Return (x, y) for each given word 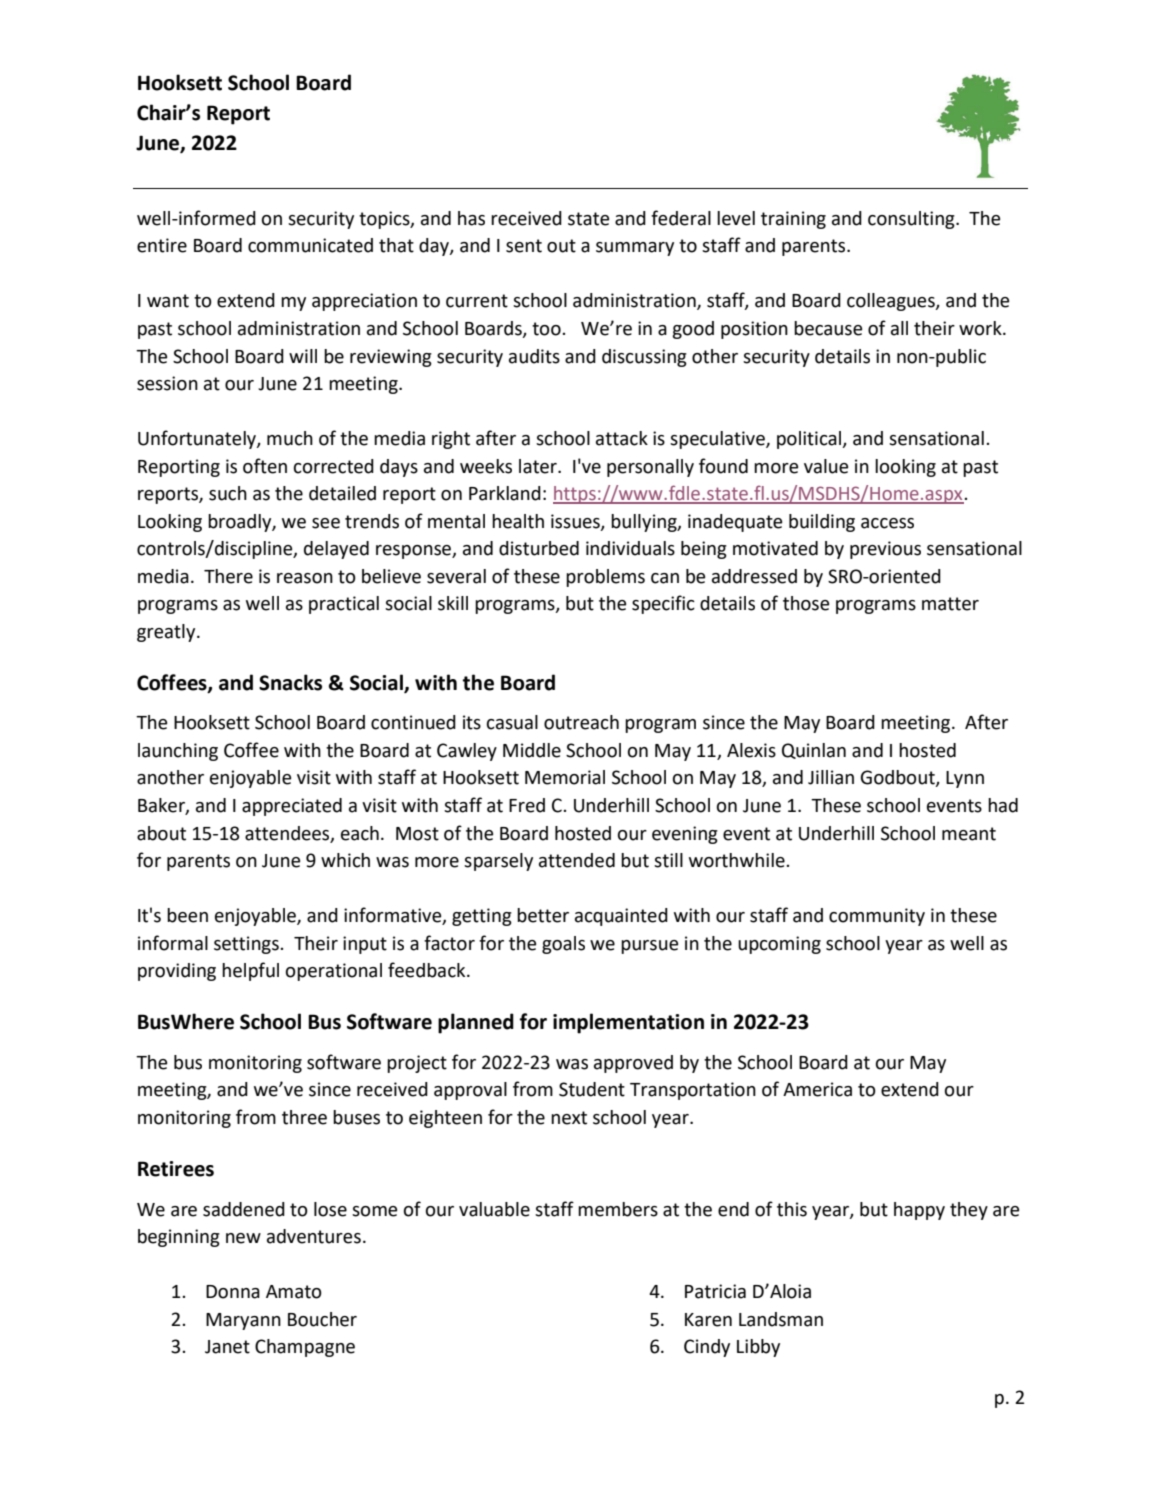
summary (635, 249)
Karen (708, 1320)
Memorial (565, 777)
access (887, 523)
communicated (310, 245)
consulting (912, 220)
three (304, 1117)
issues (576, 522)
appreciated (292, 807)
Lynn (965, 779)
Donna (233, 1292)
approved (633, 1064)
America (817, 1089)
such (228, 493)
